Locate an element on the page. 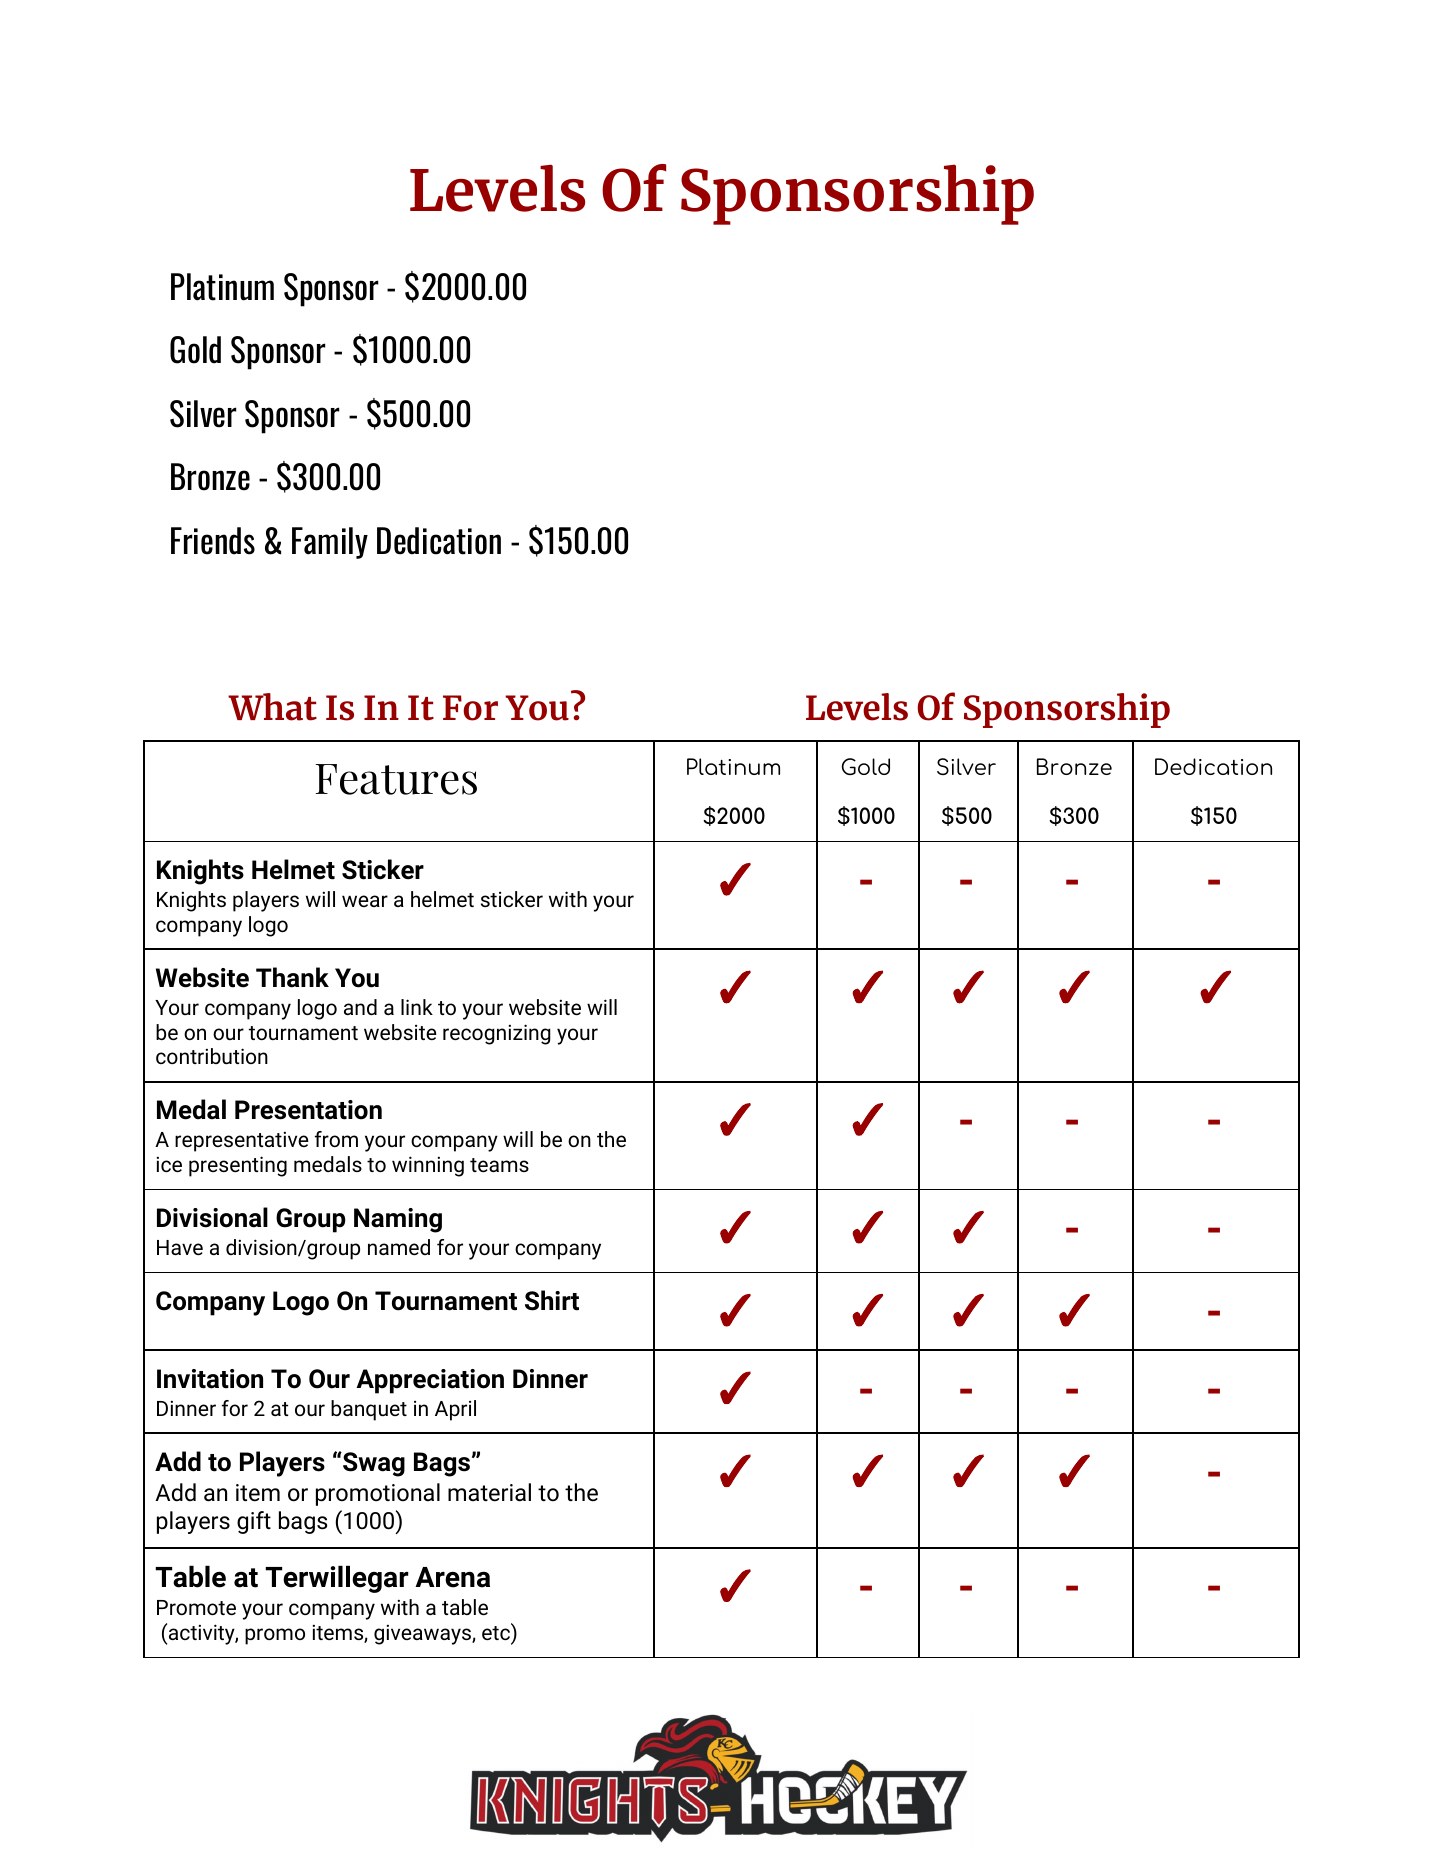 The width and height of the page is (1441, 1865). contribution is located at coordinates (212, 1056).
